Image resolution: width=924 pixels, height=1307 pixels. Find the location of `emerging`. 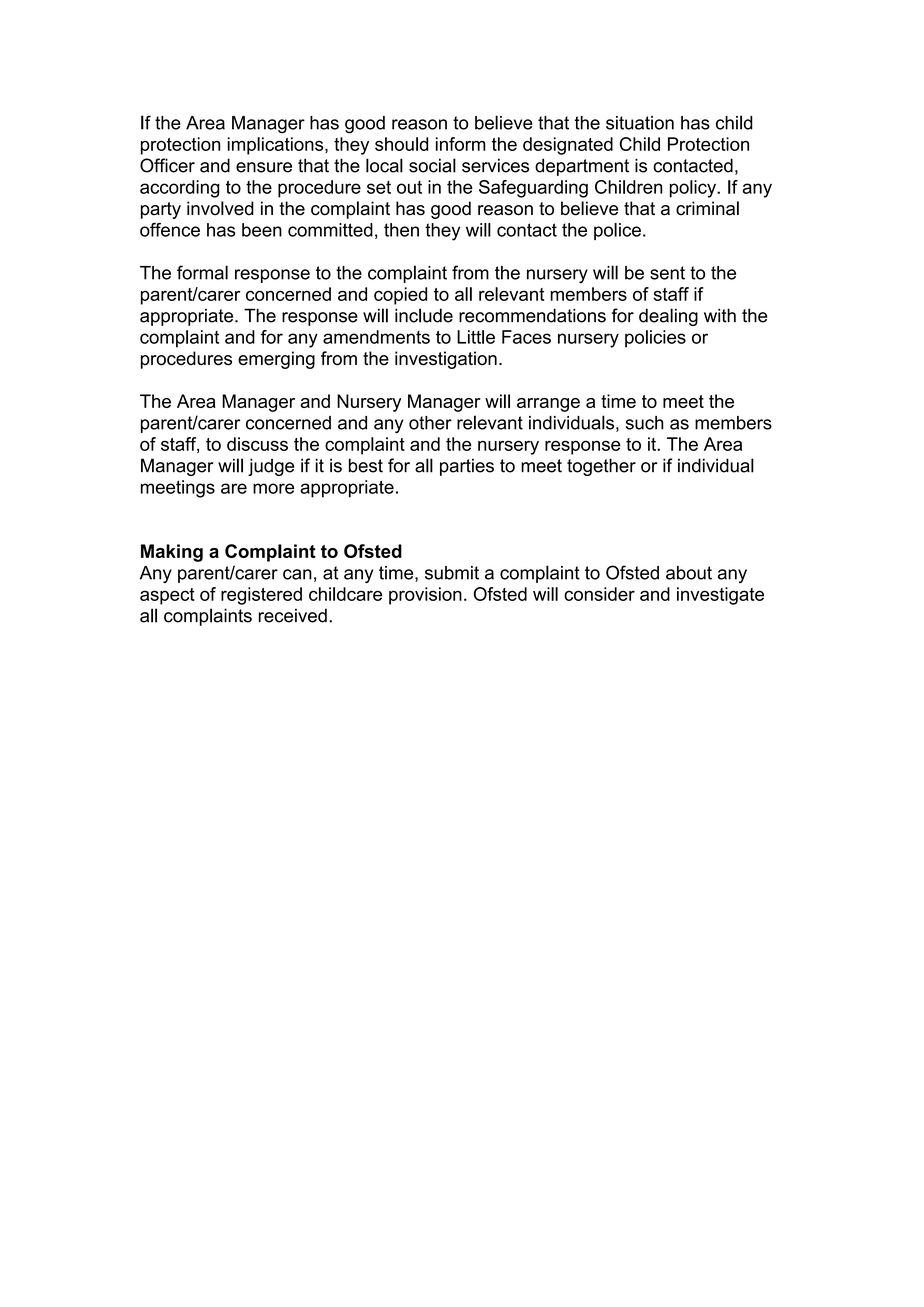

emerging is located at coordinates (276, 360).
